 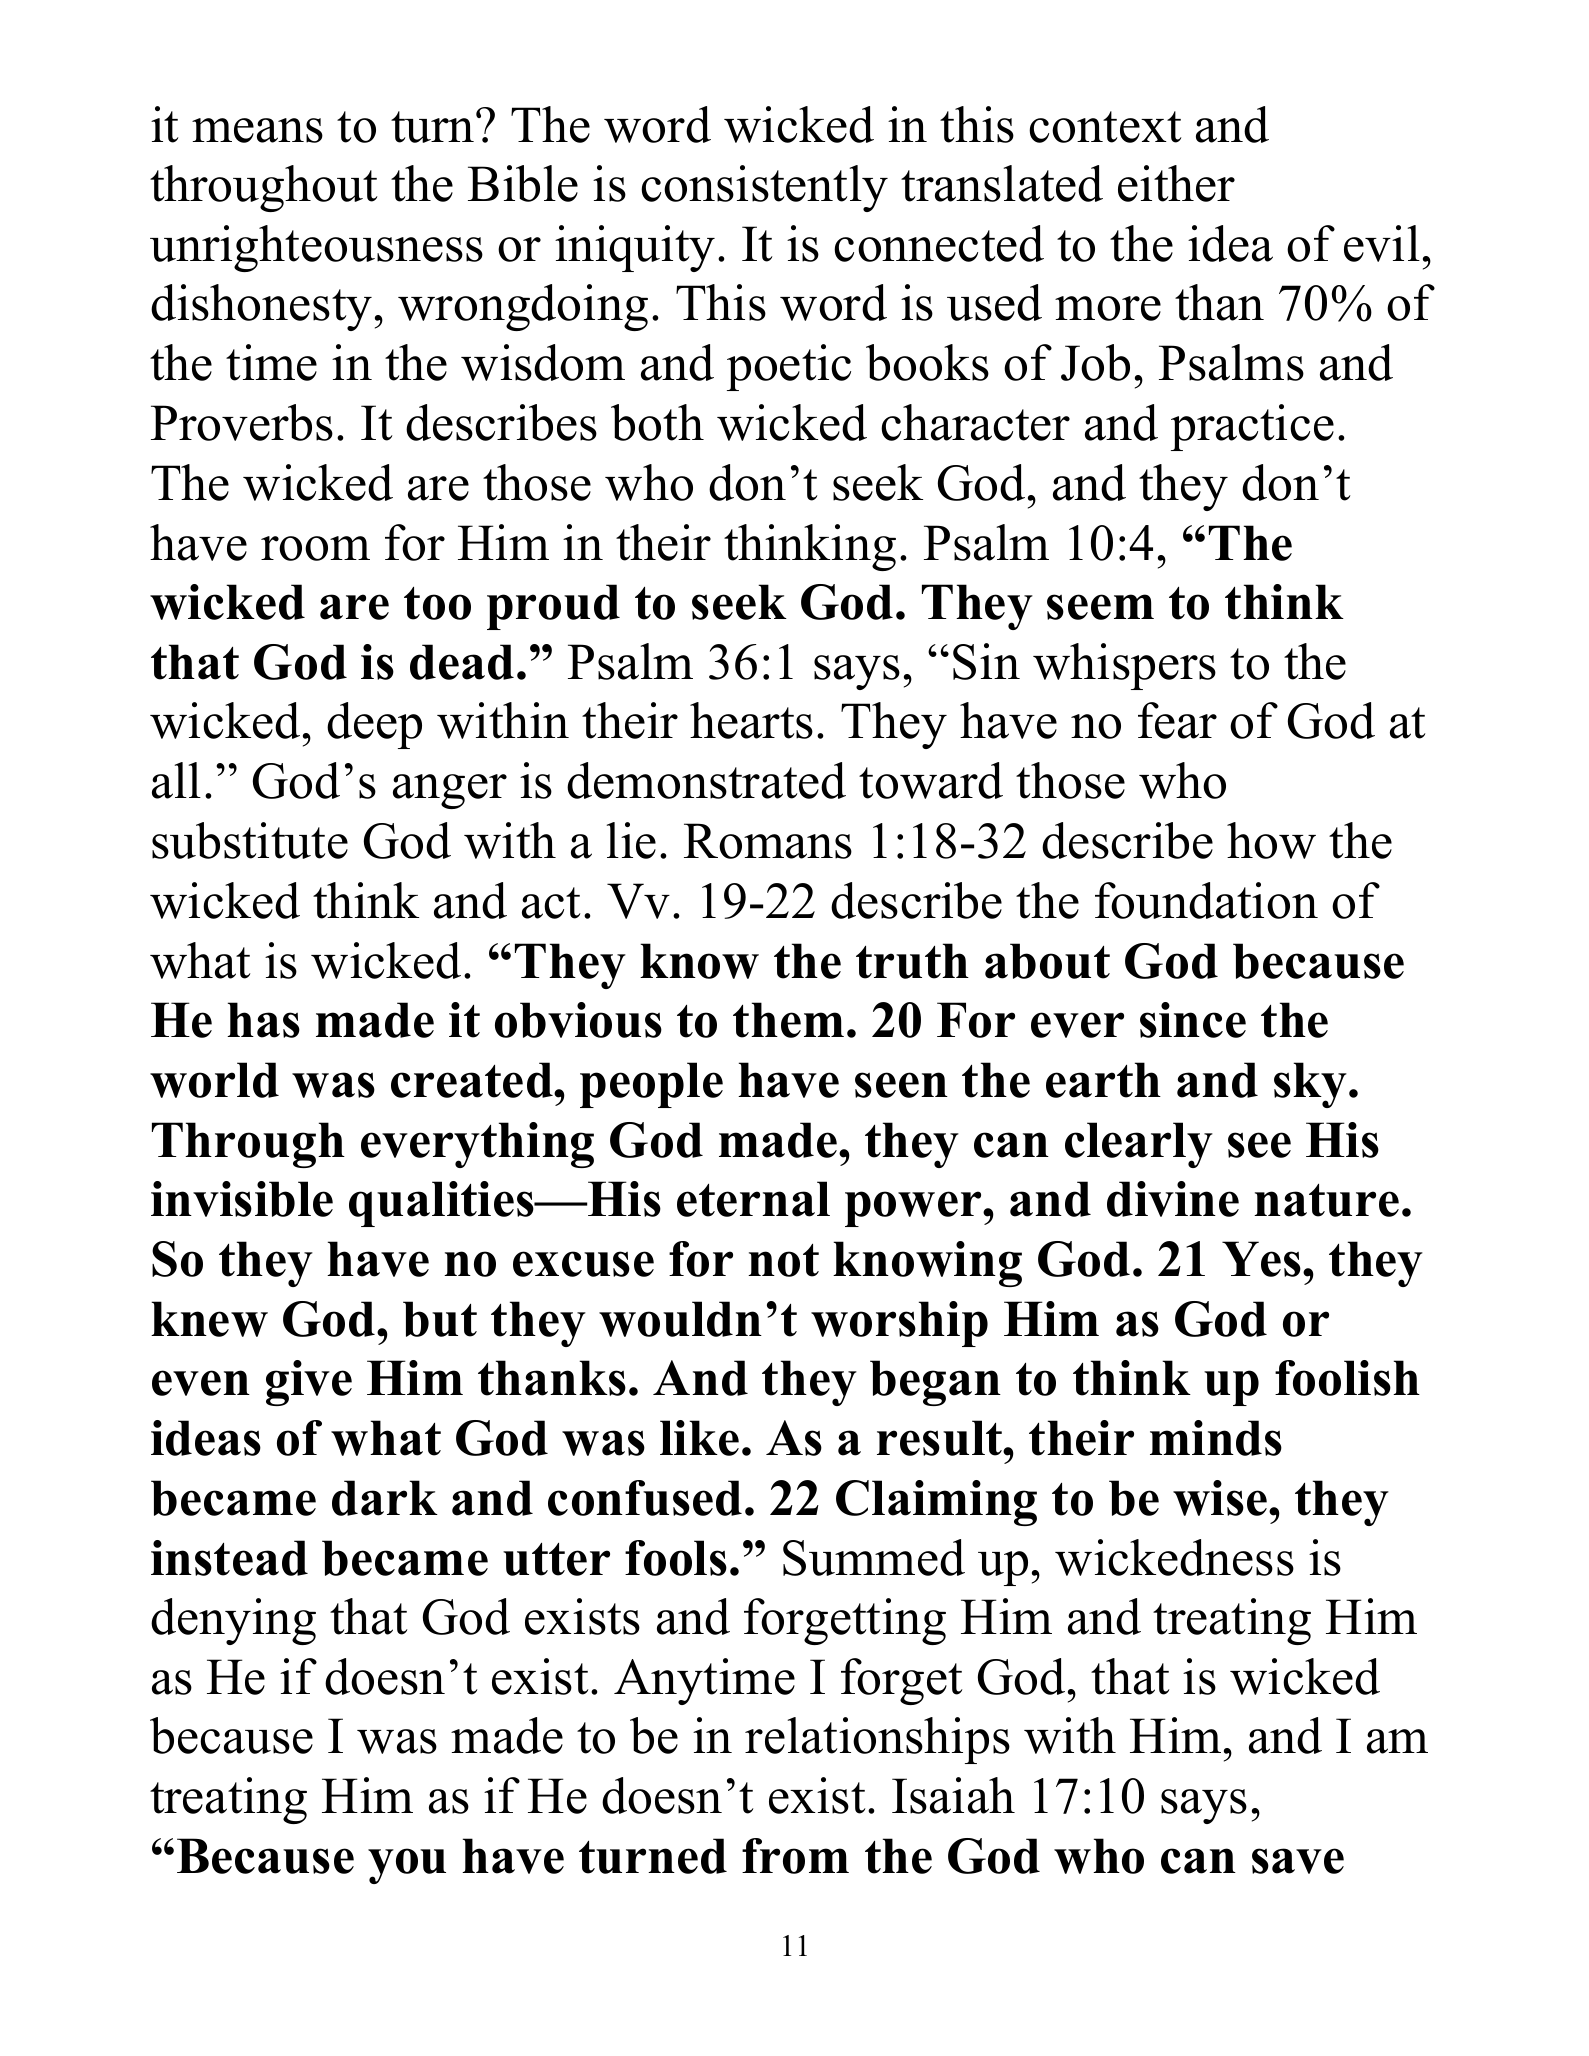 What do you see at coordinates (1100, 607) in the screenshot?
I see `seem` at bounding box center [1100, 607].
